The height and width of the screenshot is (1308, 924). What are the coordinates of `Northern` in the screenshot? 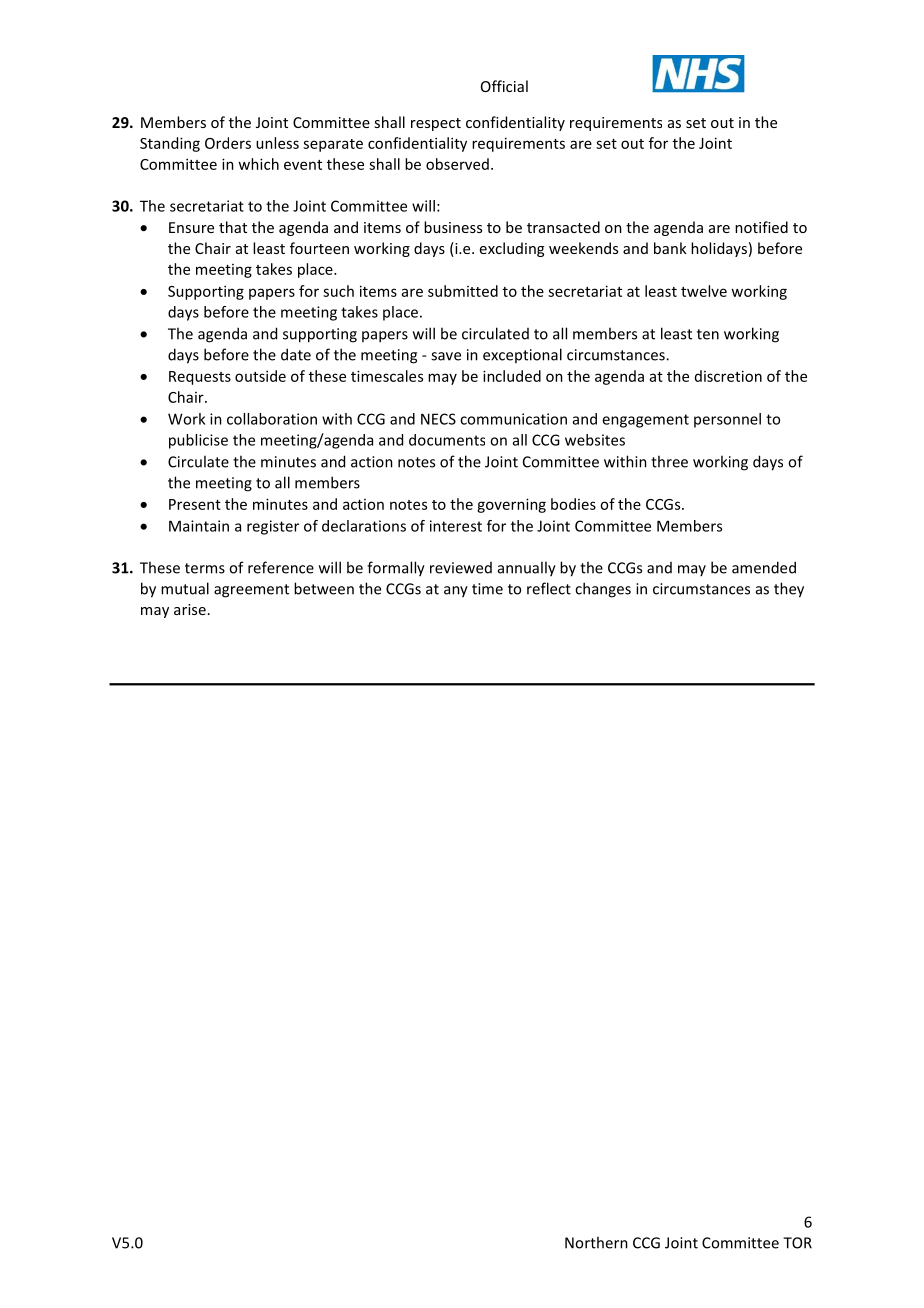 It's located at (596, 1242).
